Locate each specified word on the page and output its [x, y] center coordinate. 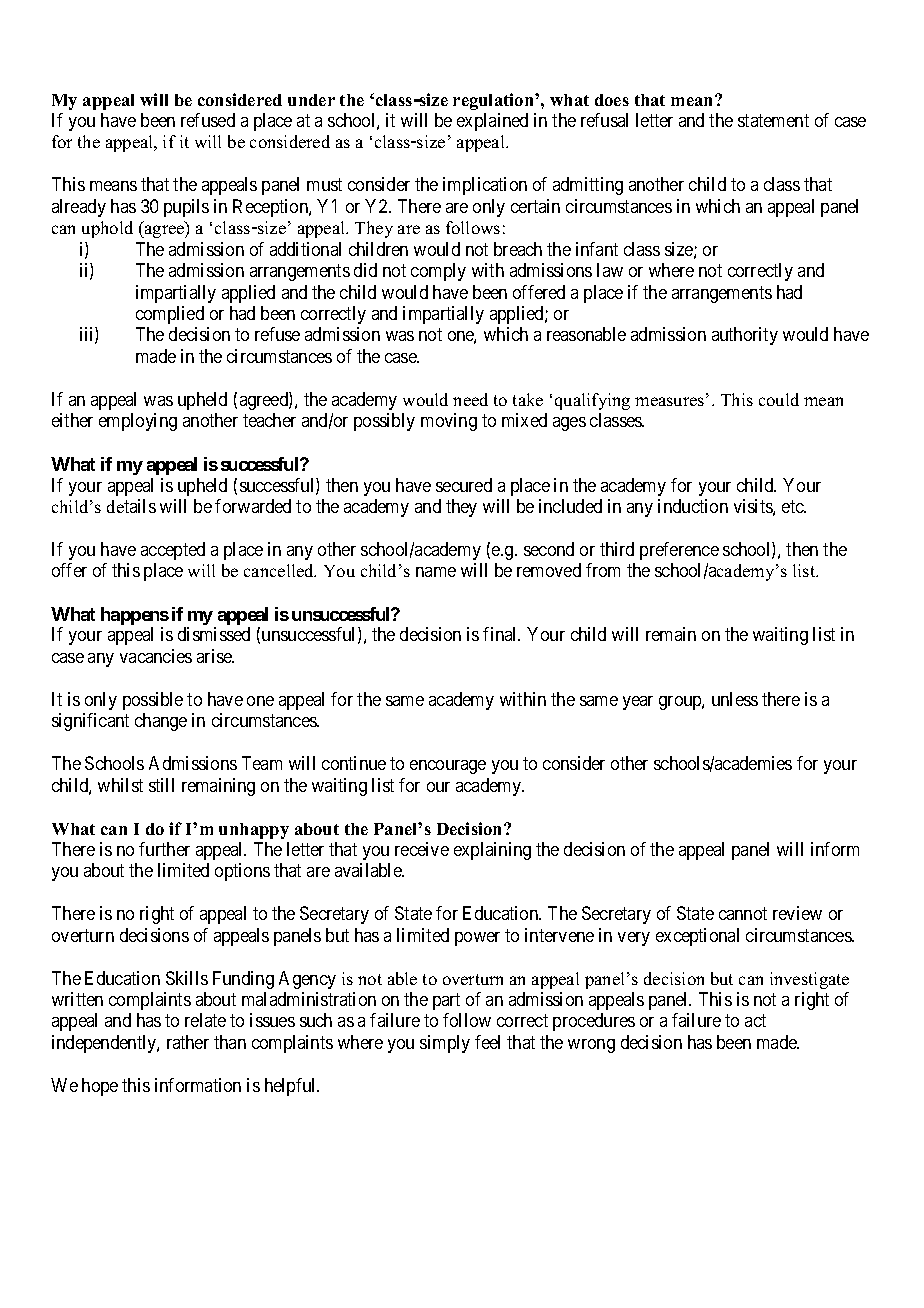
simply [445, 1044]
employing [138, 422]
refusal [604, 120]
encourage [448, 767]
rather [188, 1042]
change [161, 722]
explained [492, 122]
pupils [186, 208]
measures [671, 401]
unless [735, 699]
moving [449, 422]
